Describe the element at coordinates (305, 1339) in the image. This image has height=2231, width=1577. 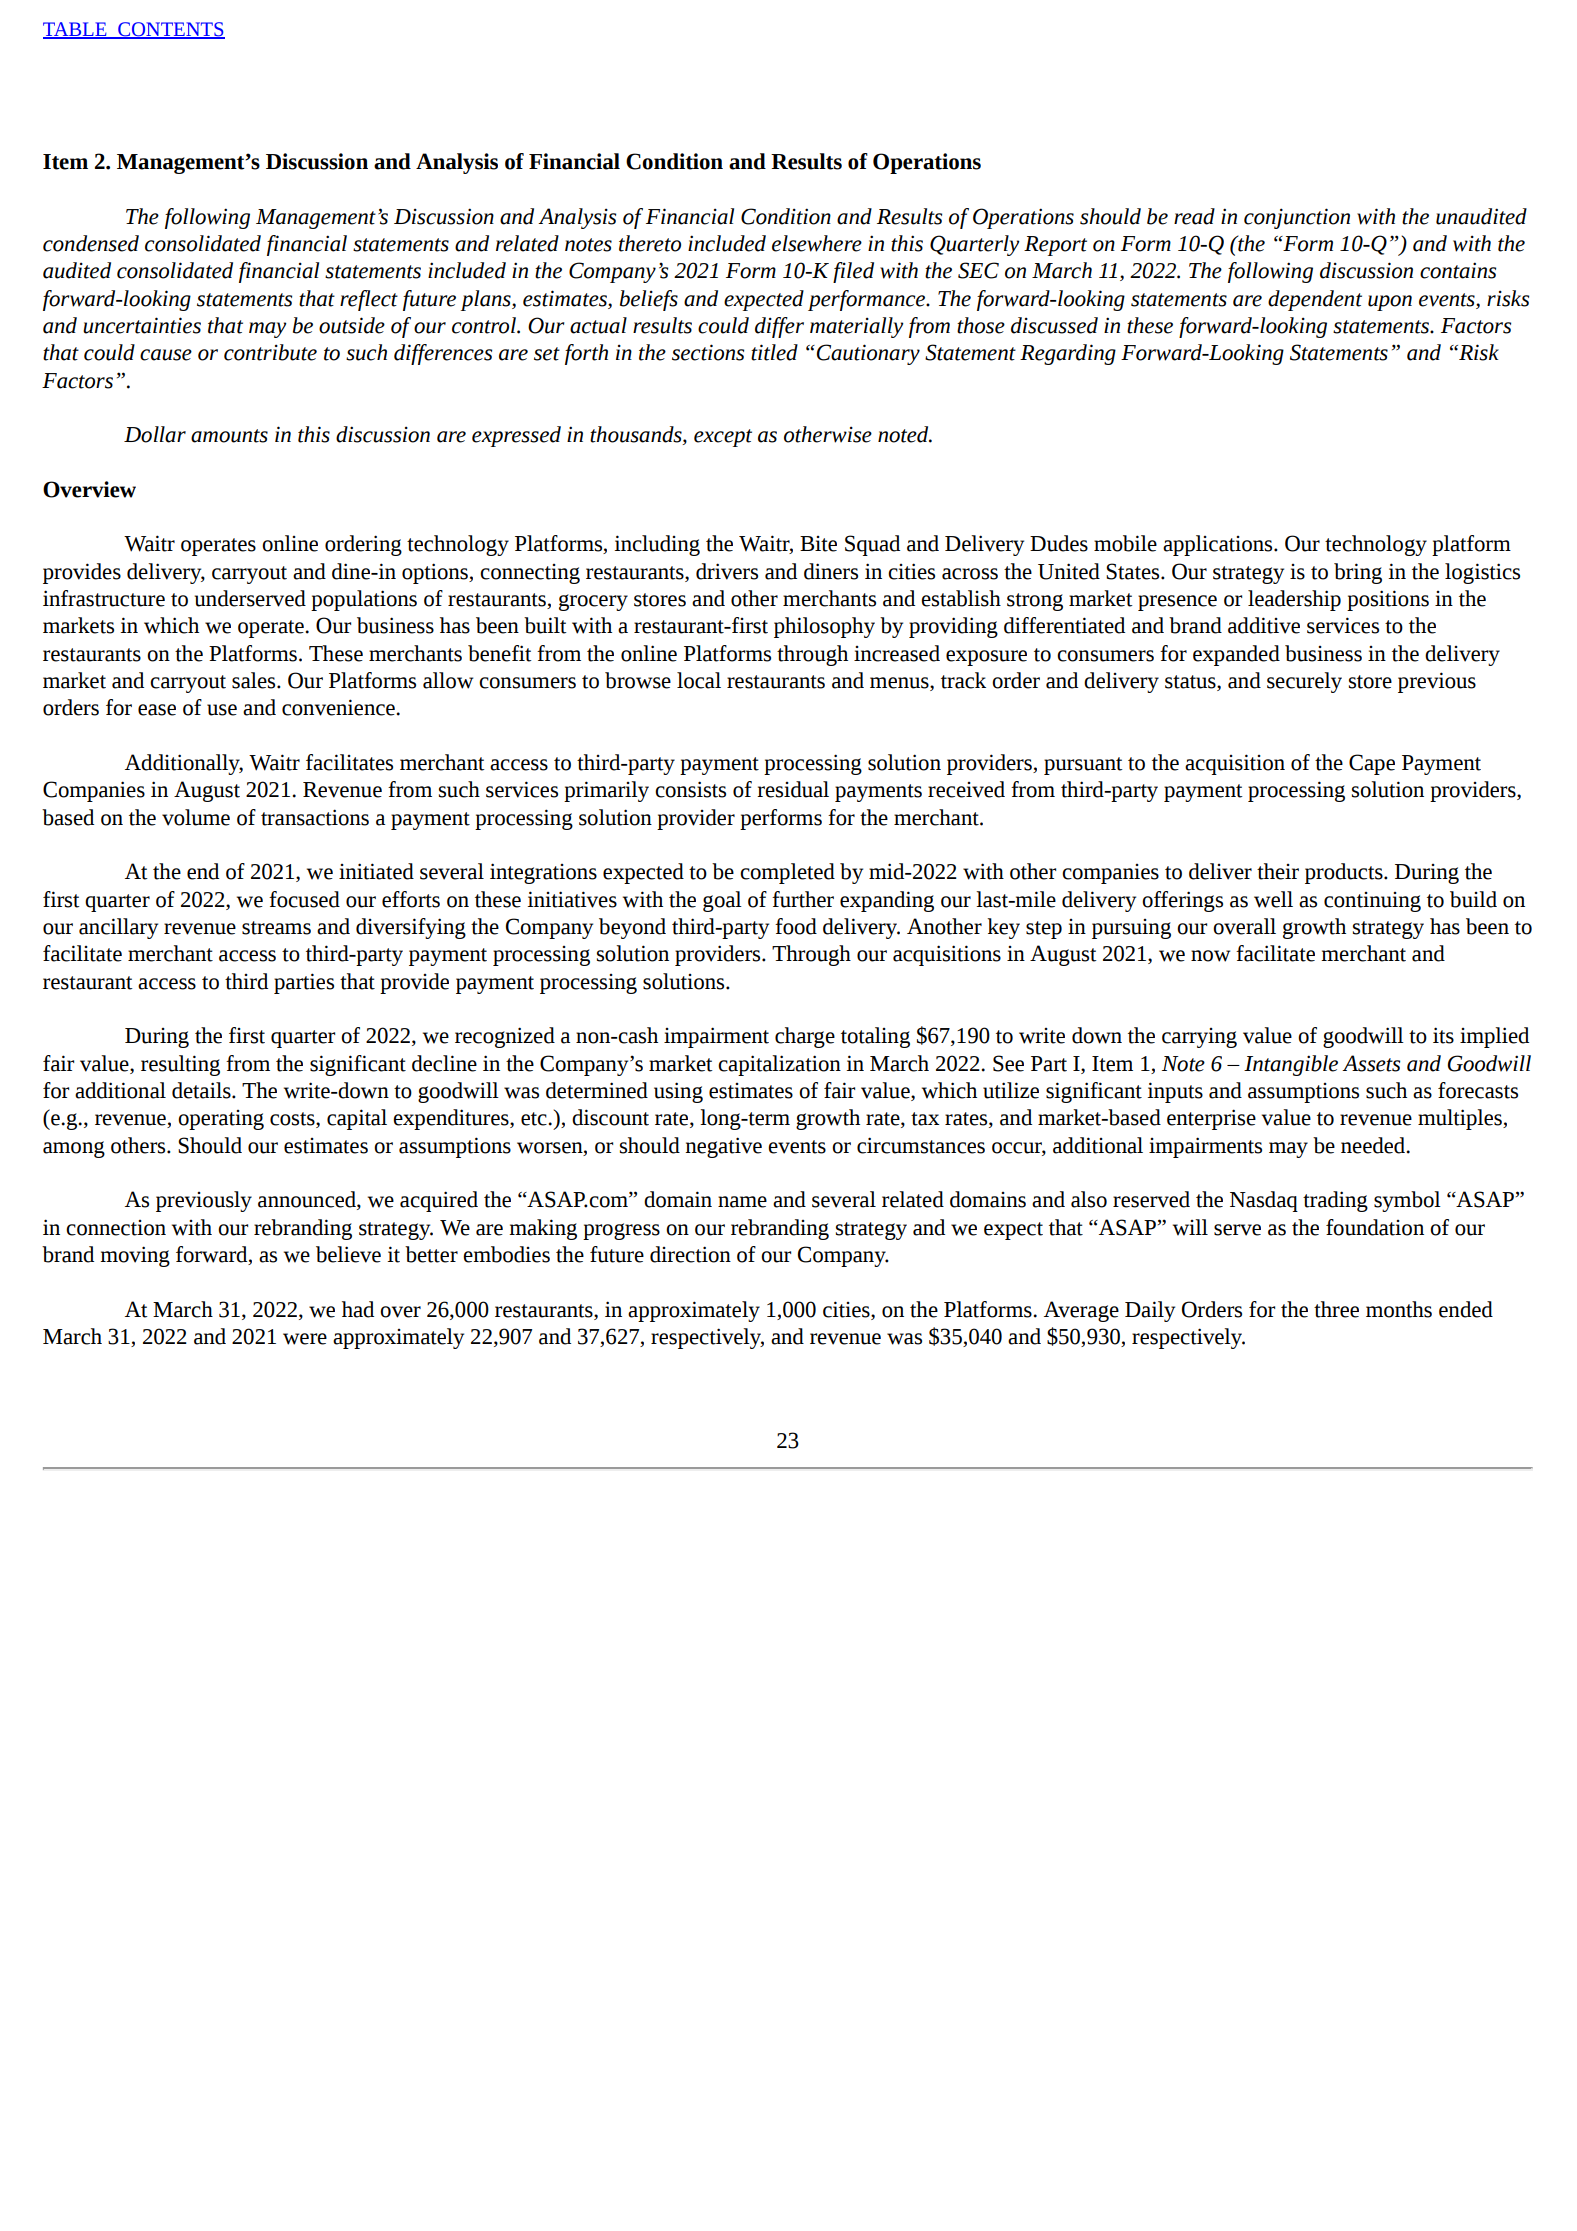
I see `were` at that location.
